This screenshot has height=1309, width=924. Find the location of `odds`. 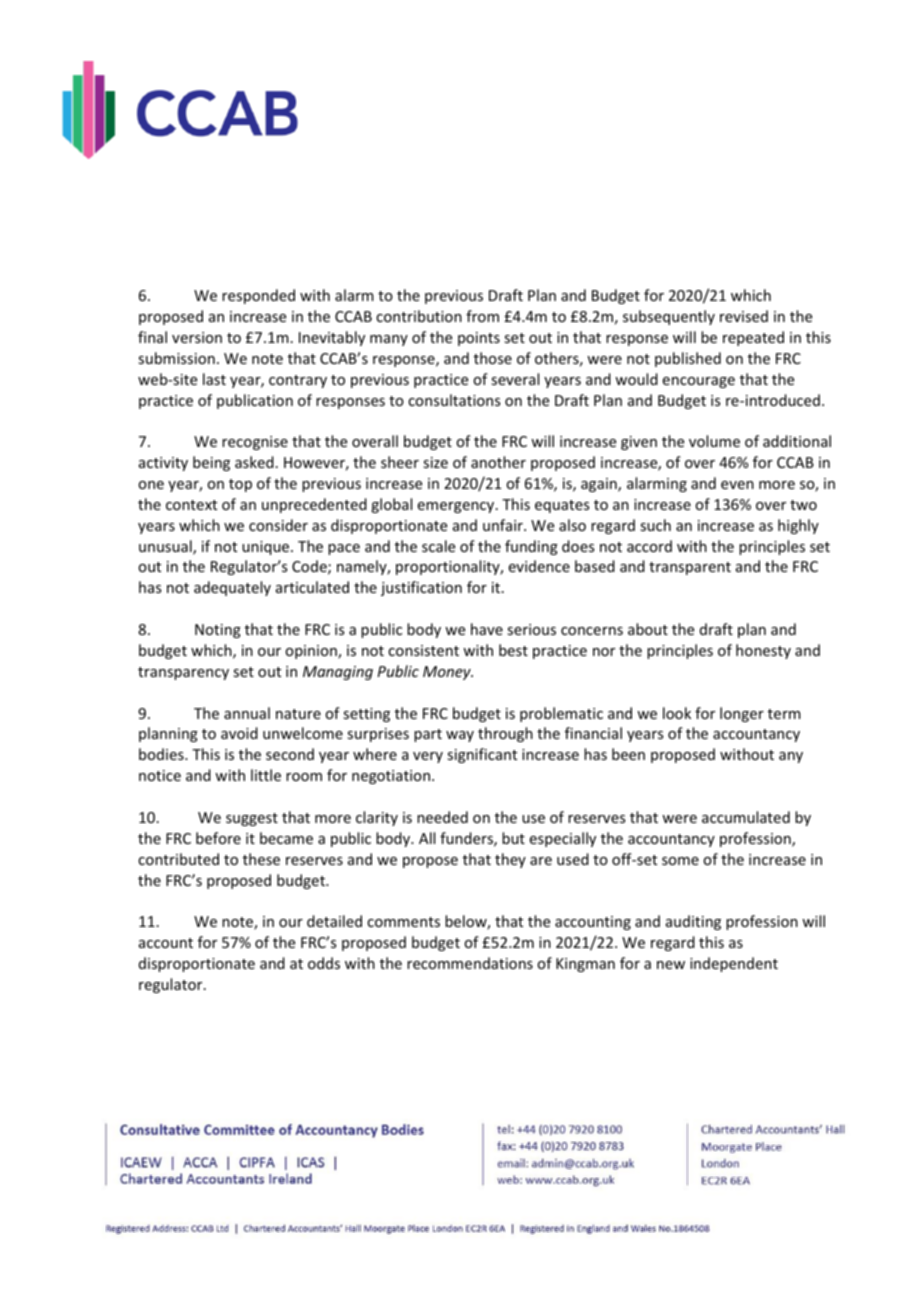

odds is located at coordinates (324, 963).
